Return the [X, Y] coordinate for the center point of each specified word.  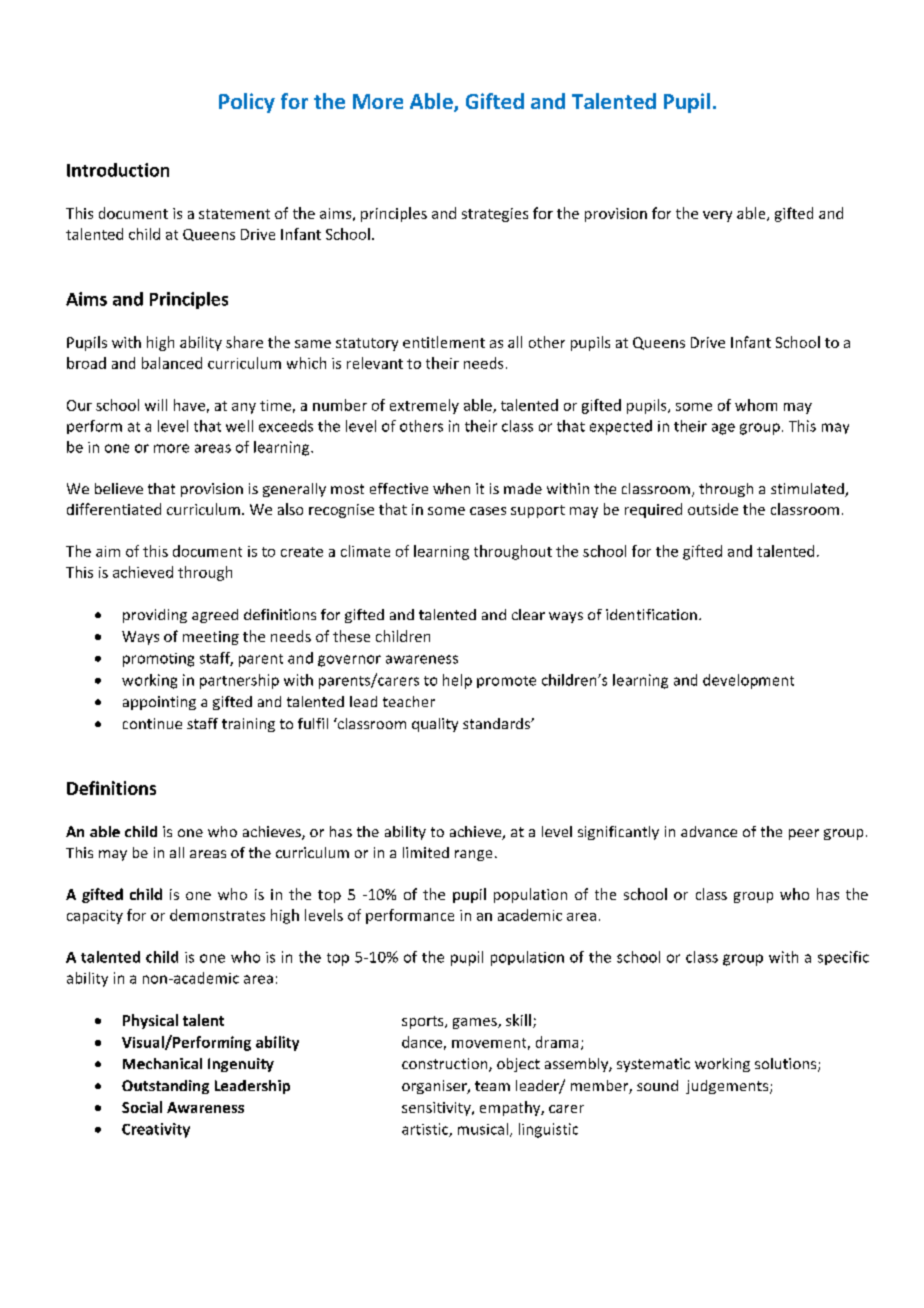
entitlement [444, 342]
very [717, 216]
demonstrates [217, 915]
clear [528, 614]
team [492, 1086]
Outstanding [165, 1087]
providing [155, 616]
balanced [172, 363]
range [473, 855]
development [748, 681]
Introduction [118, 170]
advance [709, 831]
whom [756, 405]
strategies [495, 215]
